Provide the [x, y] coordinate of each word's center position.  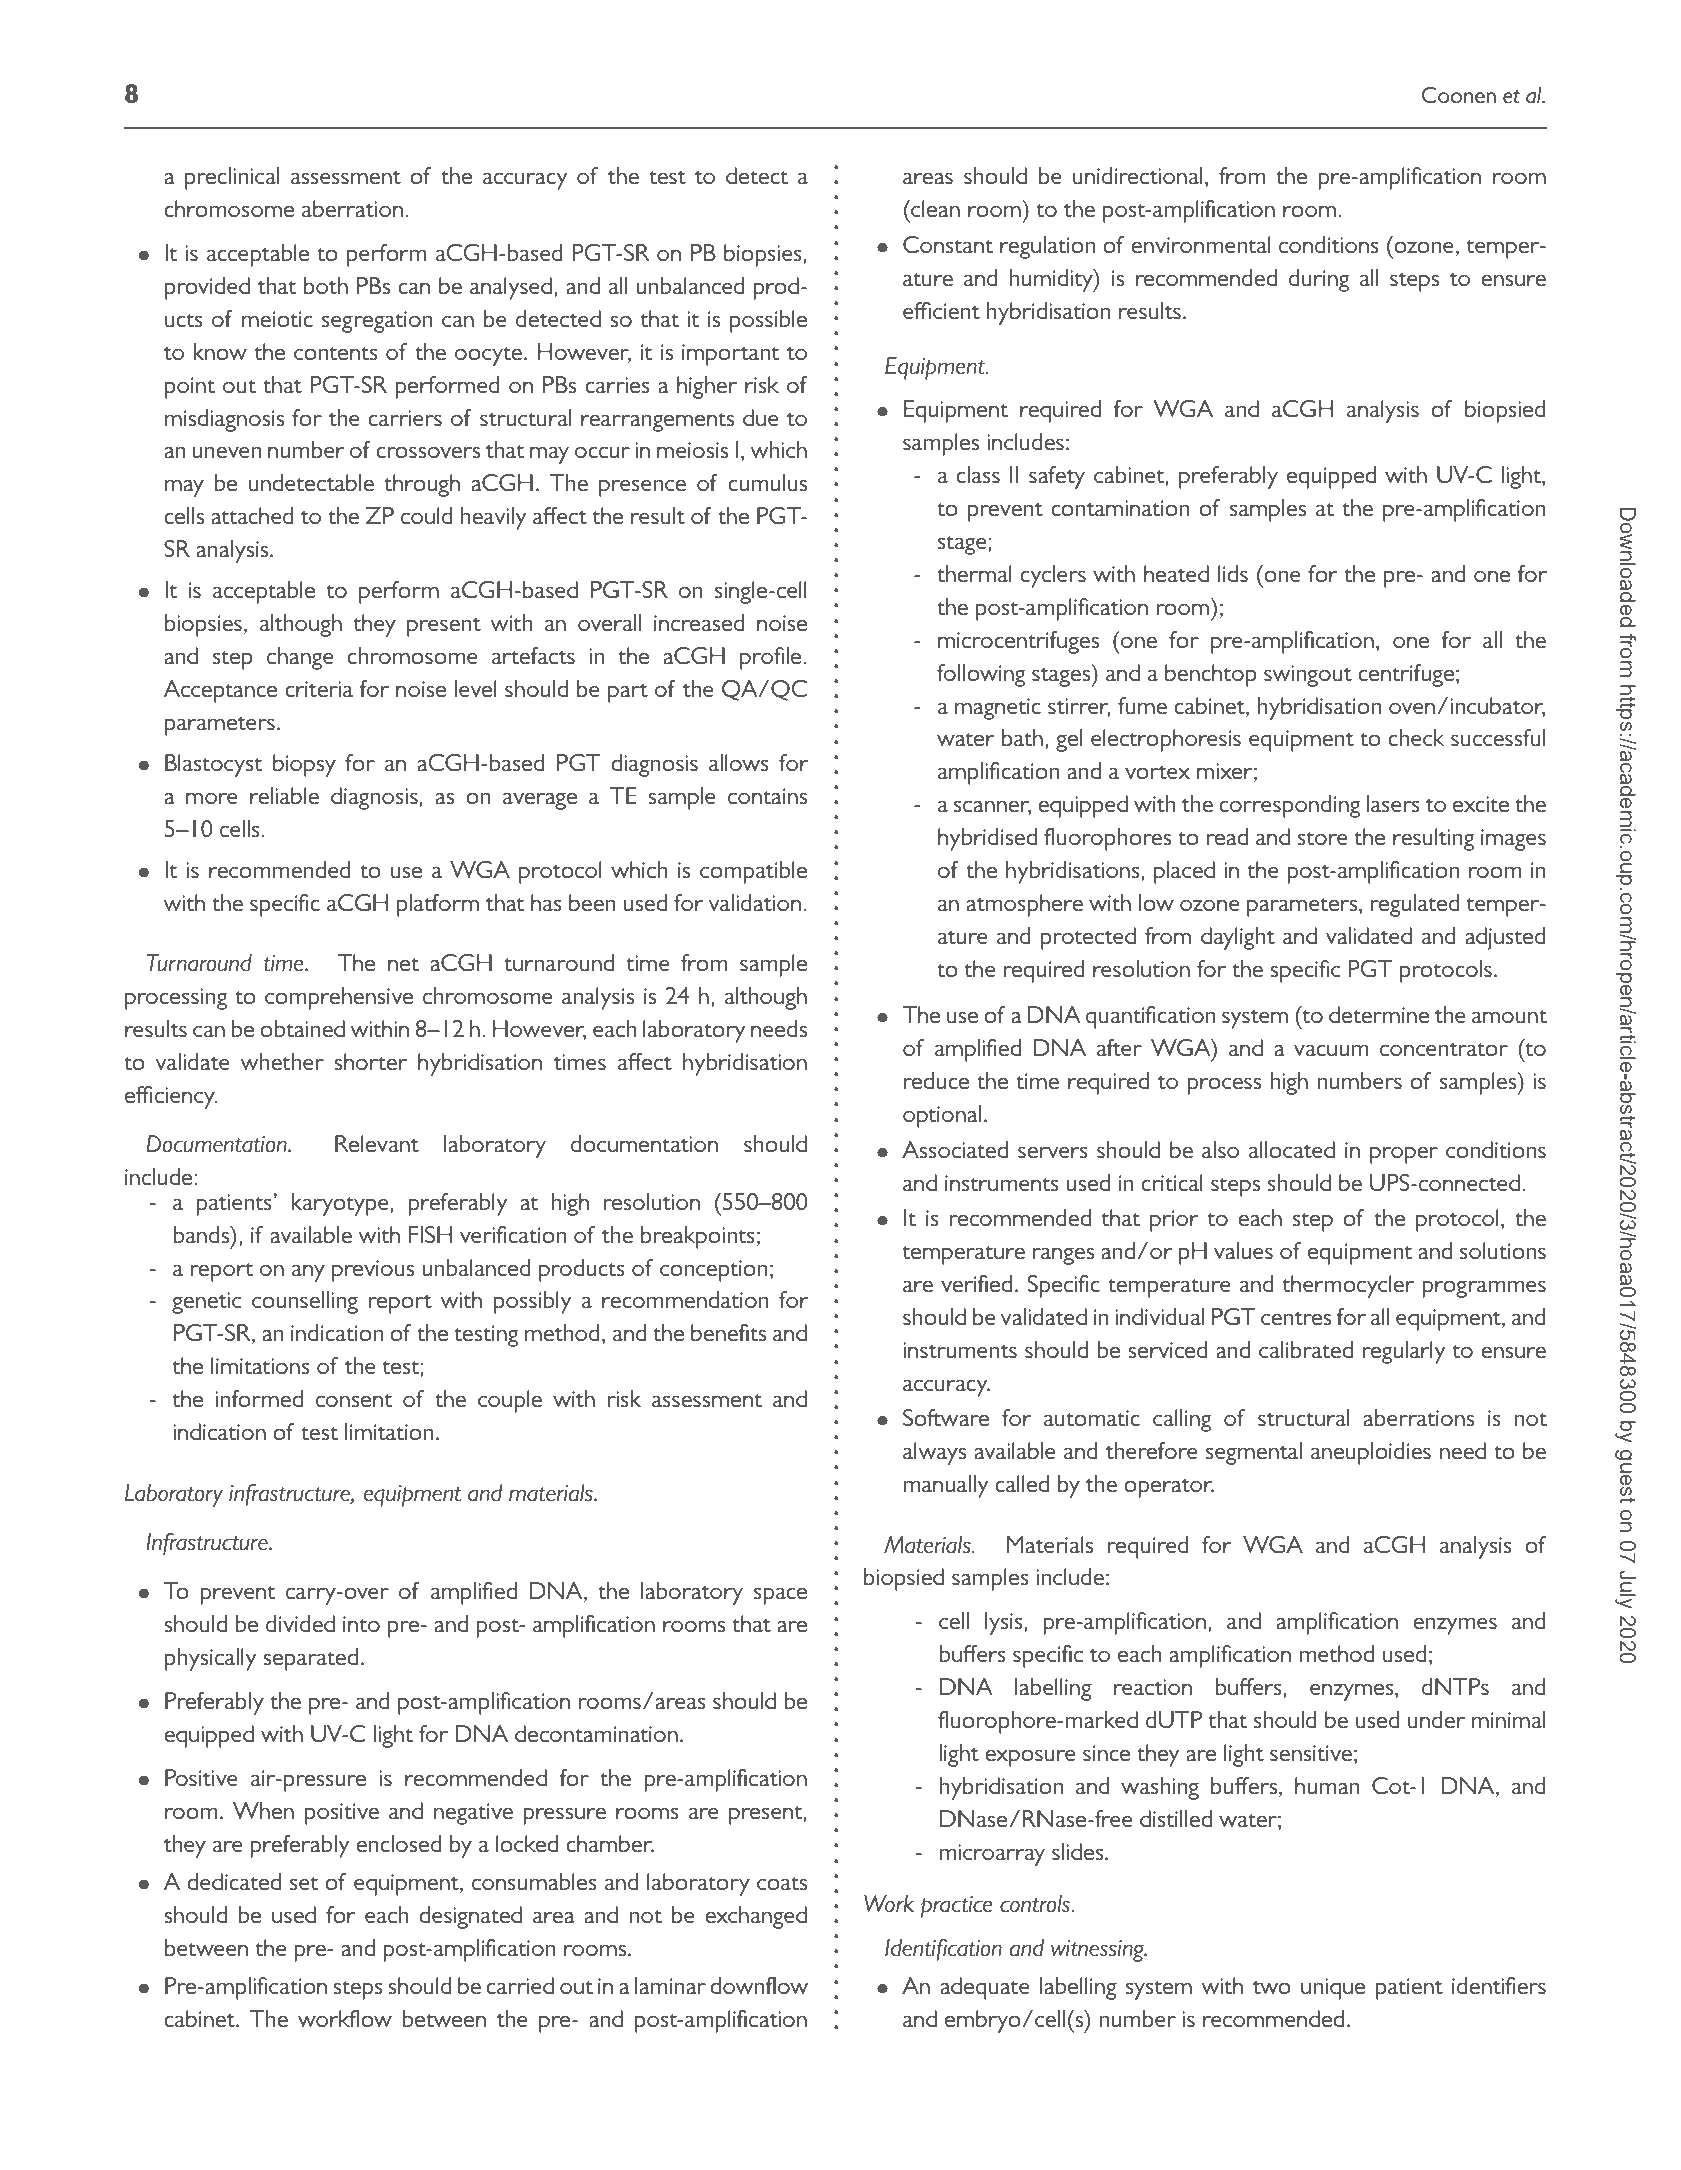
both [326, 286]
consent [354, 1401]
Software [946, 1418]
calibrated [1306, 1350]
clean [934, 209]
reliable [284, 796]
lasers [1393, 803]
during [1319, 280]
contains [767, 796]
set [304, 1884]
